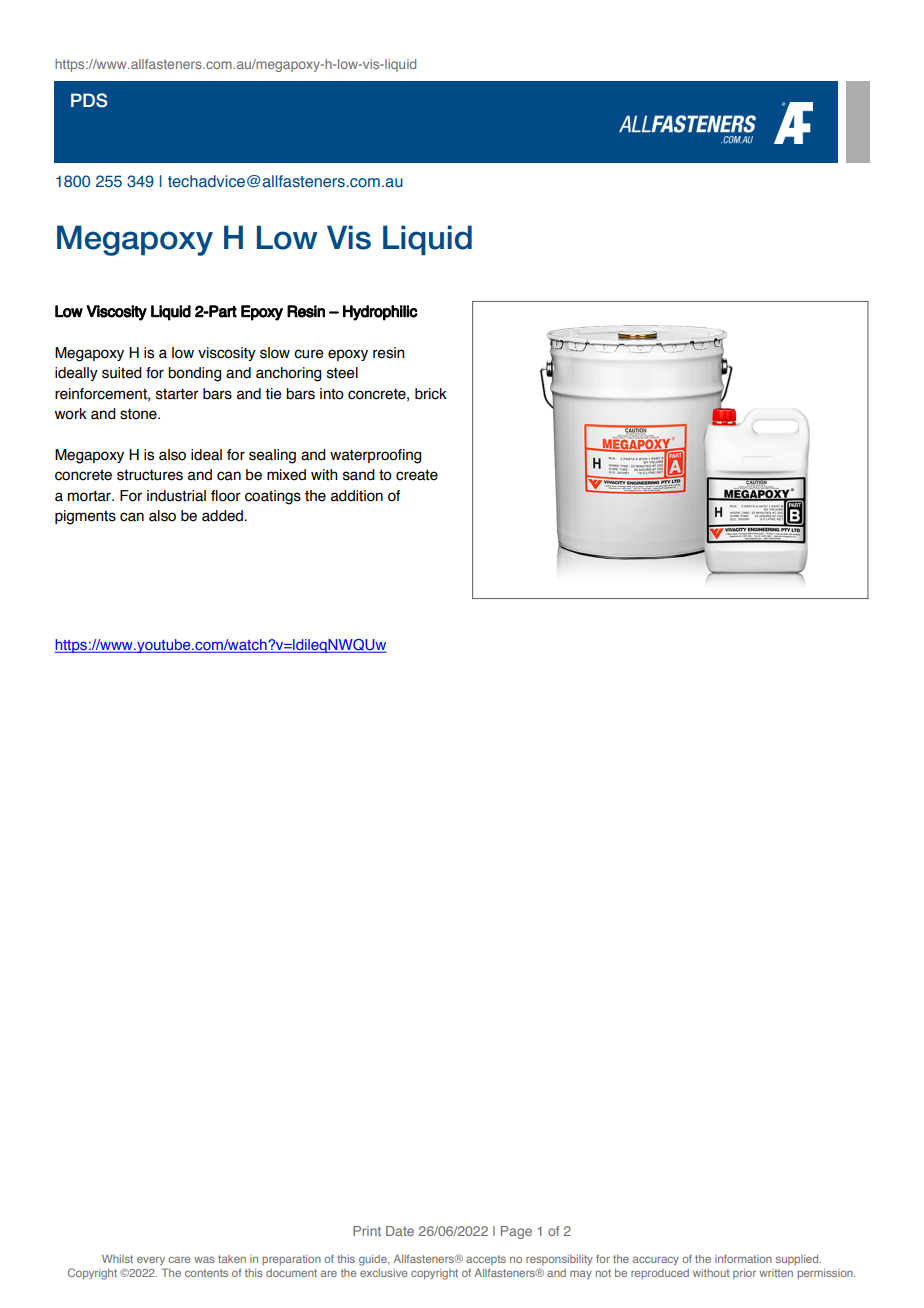  Describe the element at coordinates (486, 1260) in the image. I see `accepts` at that location.
